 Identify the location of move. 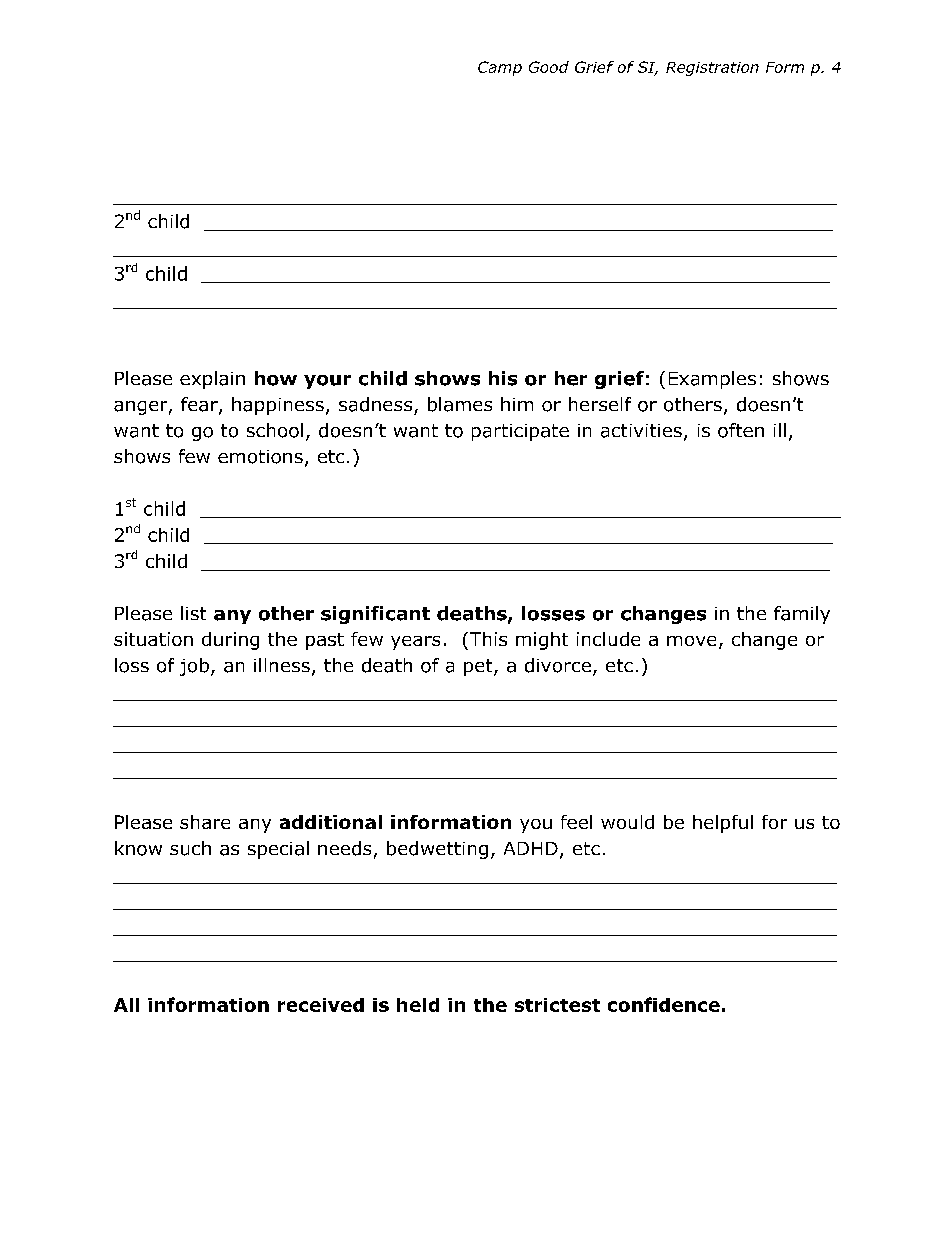
(691, 641).
